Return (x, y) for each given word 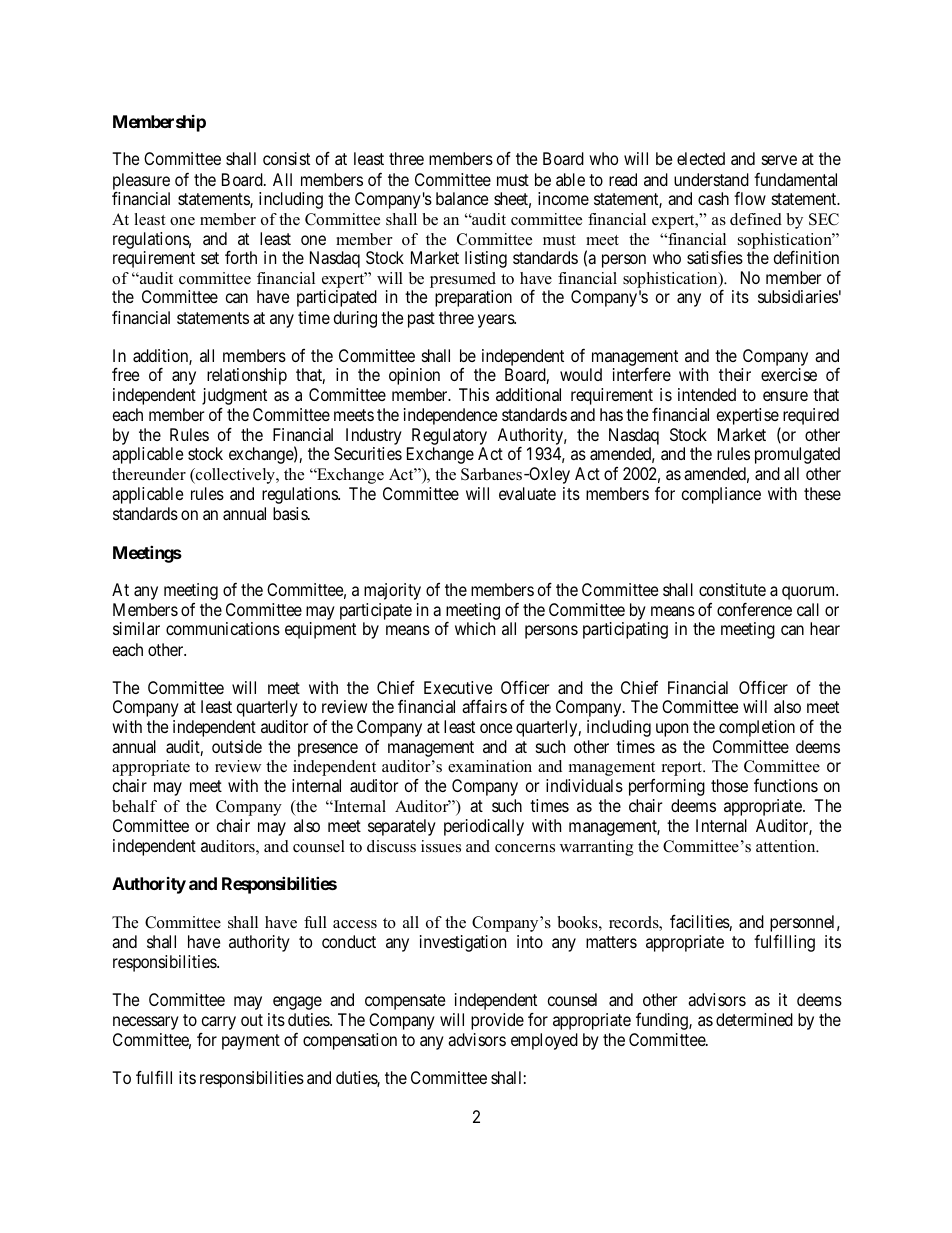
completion (757, 728)
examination (490, 766)
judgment (234, 398)
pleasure (141, 182)
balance (462, 198)
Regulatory (448, 438)
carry (219, 1023)
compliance (721, 495)
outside (237, 746)
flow (750, 198)
